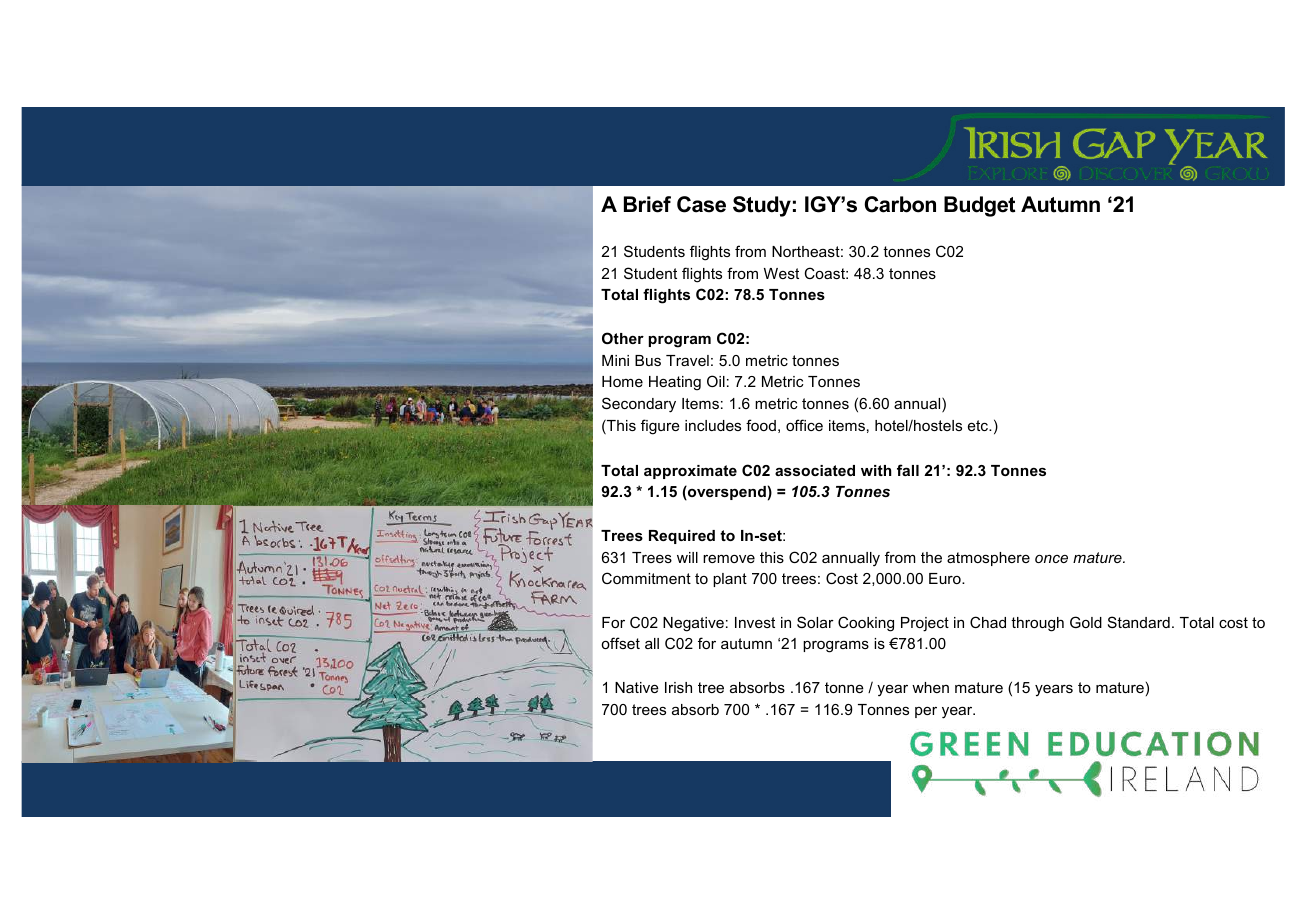 The image size is (1308, 924). What do you see at coordinates (675, 383) in the document?
I see `Heating` at bounding box center [675, 383].
